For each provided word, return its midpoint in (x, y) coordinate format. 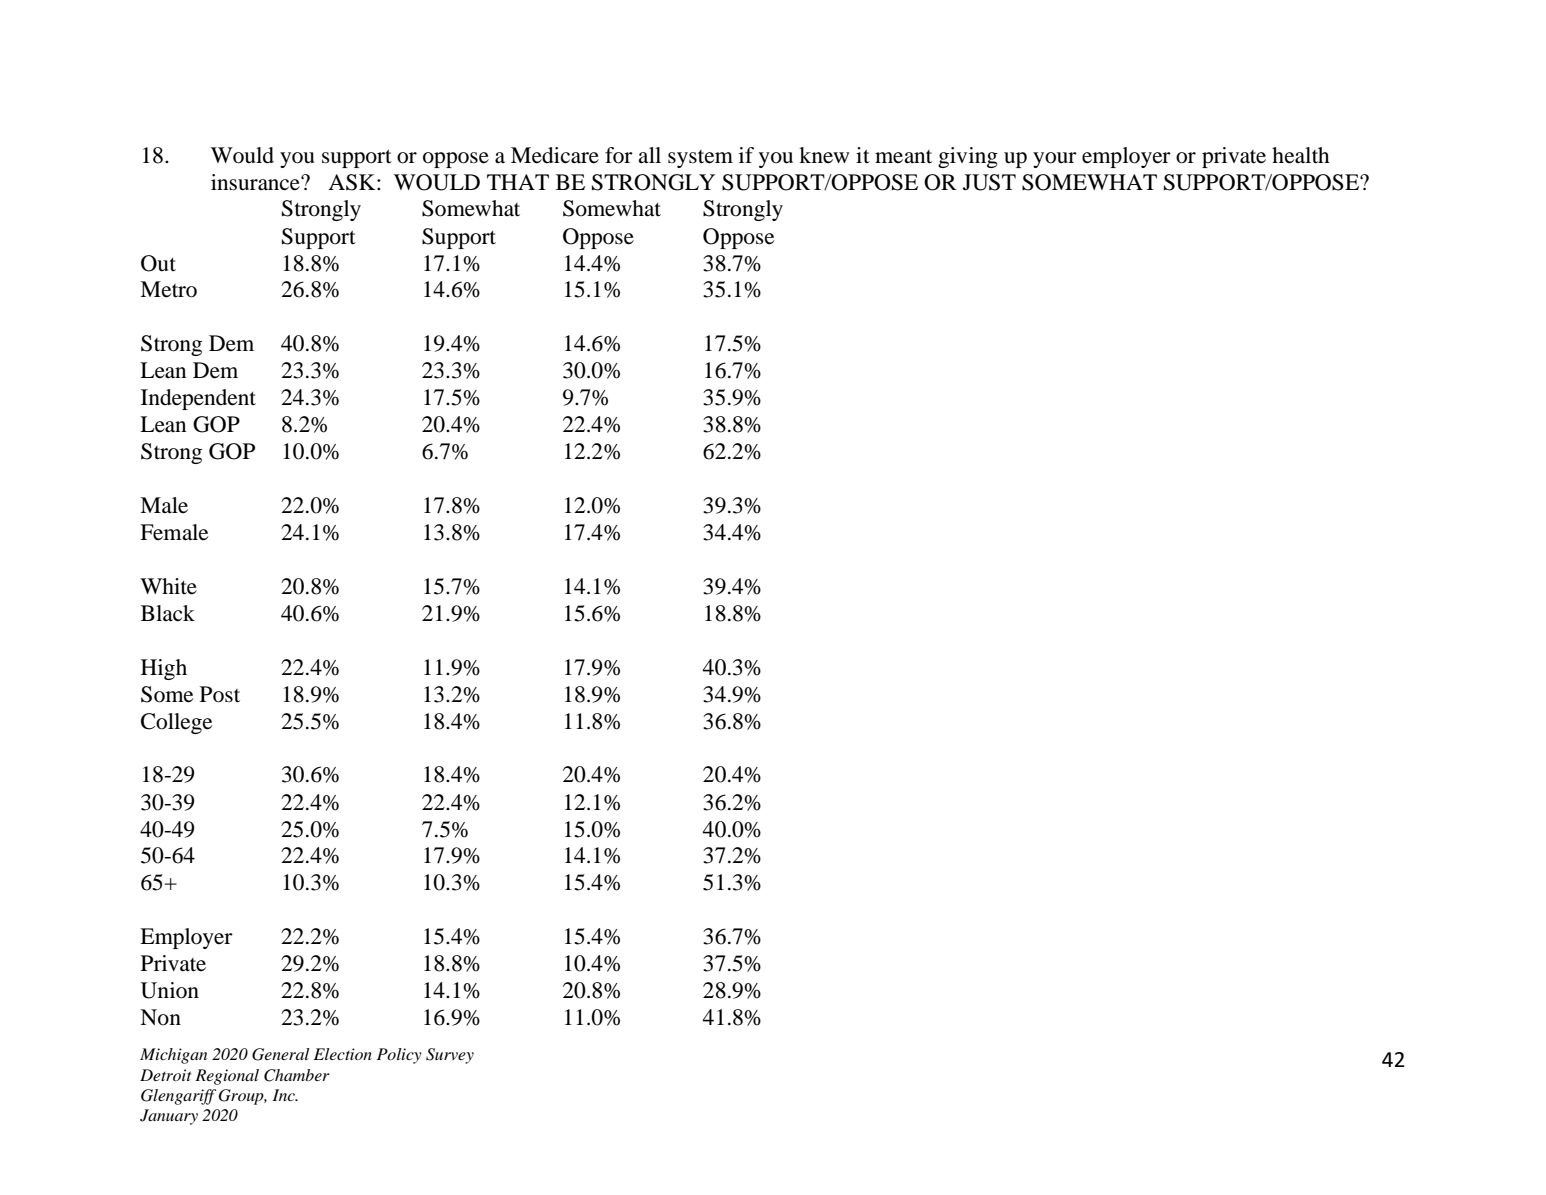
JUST (989, 182)
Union (169, 990)
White (168, 586)
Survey (450, 1056)
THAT (518, 182)
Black (168, 613)
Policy (399, 1056)
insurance (256, 182)
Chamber (297, 1075)
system (700, 159)
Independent (198, 399)
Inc (285, 1095)
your (1055, 160)
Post (220, 694)
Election (343, 1054)
